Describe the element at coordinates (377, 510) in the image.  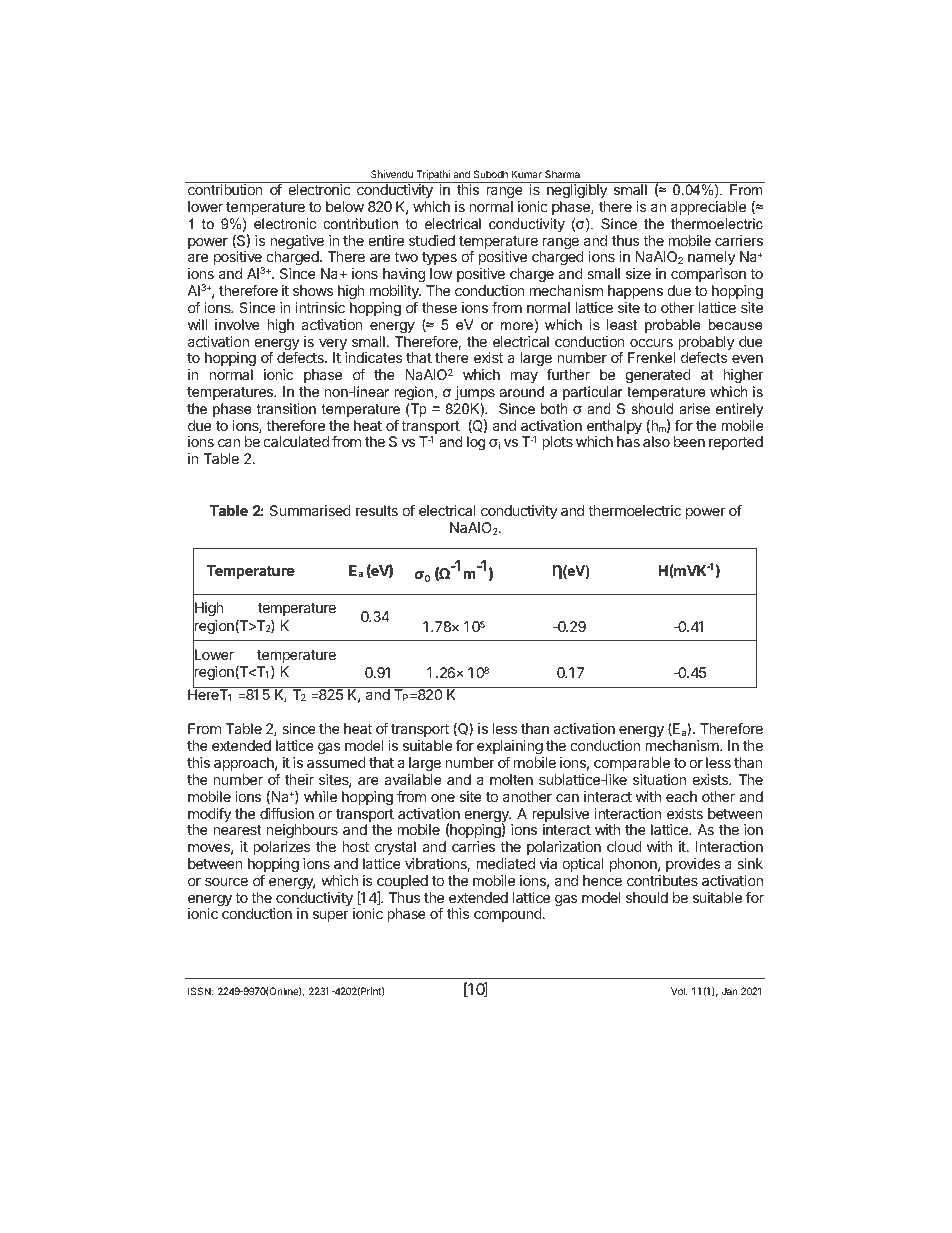
I see `results` at that location.
